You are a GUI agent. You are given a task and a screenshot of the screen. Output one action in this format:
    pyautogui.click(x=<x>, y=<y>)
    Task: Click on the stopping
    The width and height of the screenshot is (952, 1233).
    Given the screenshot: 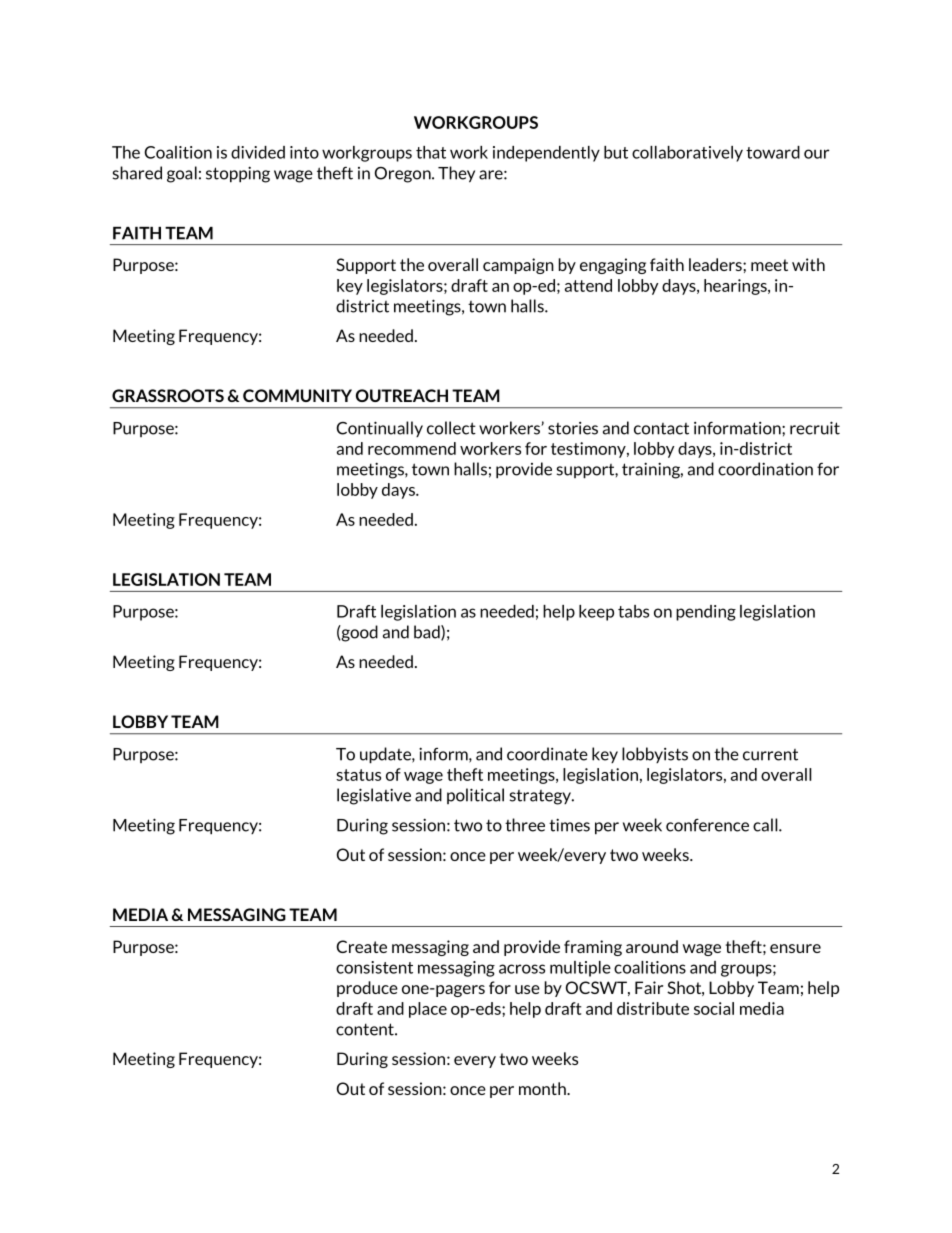 What is the action you would take?
    pyautogui.click(x=238, y=174)
